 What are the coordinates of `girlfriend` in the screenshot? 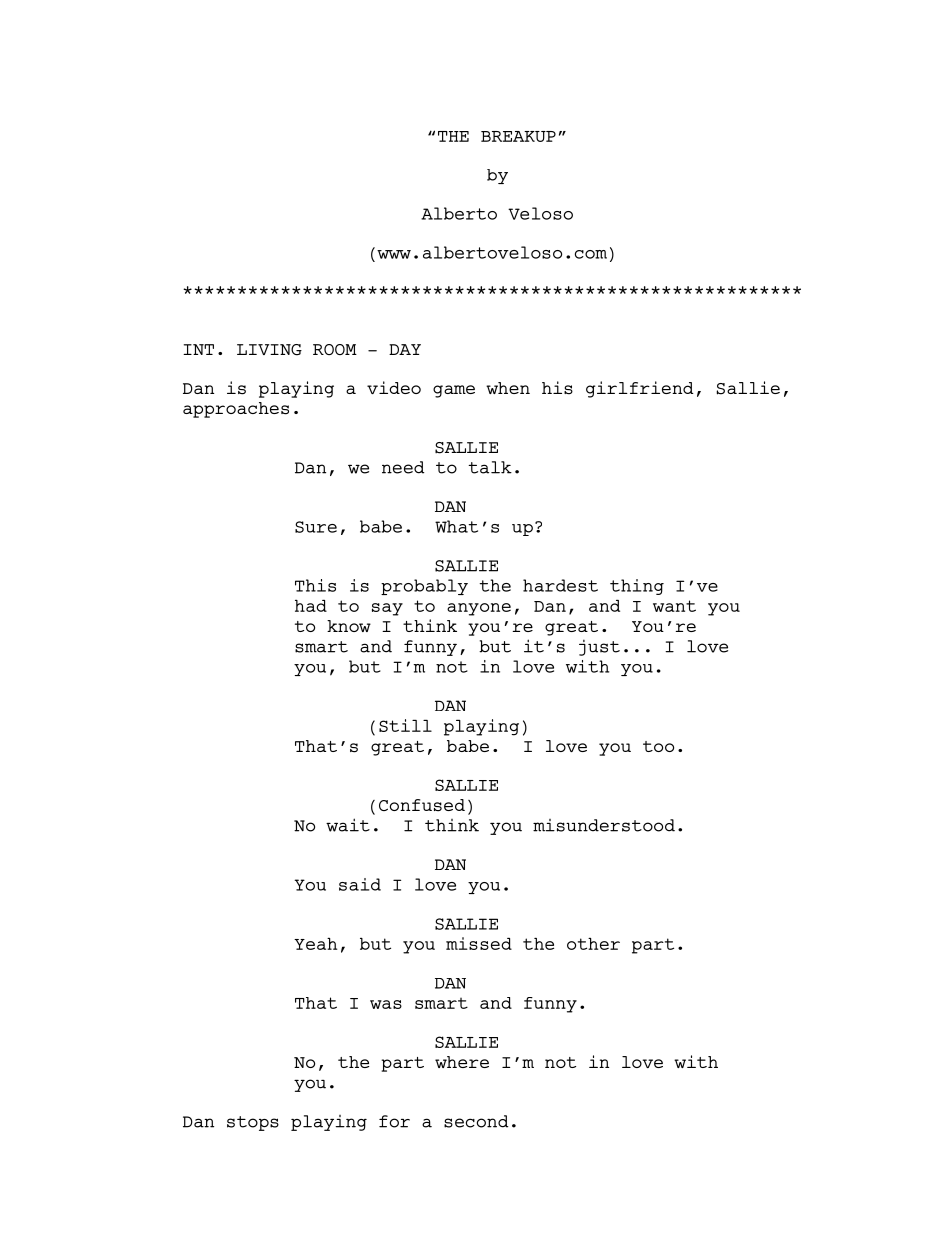 It's located at (640, 389).
